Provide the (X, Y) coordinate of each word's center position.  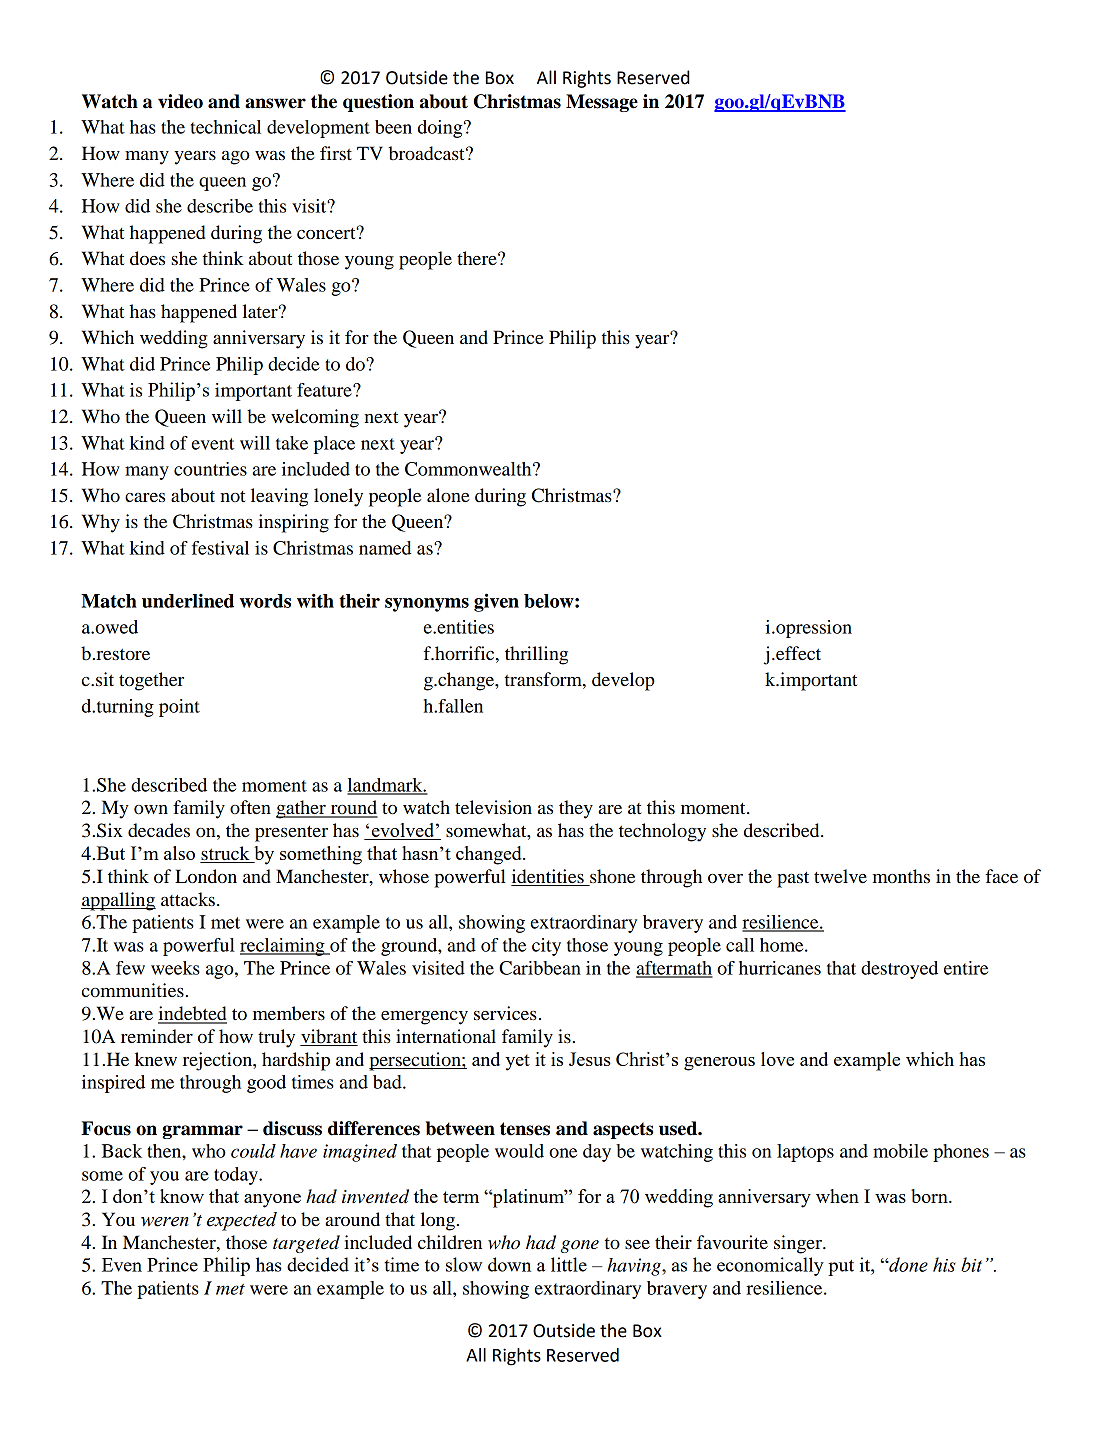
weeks (175, 968)
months (901, 876)
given (496, 602)
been (393, 127)
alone (448, 495)
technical (225, 127)
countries (210, 469)
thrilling (536, 655)
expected (242, 1221)
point (179, 708)
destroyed (899, 970)
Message (602, 103)
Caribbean (540, 968)
